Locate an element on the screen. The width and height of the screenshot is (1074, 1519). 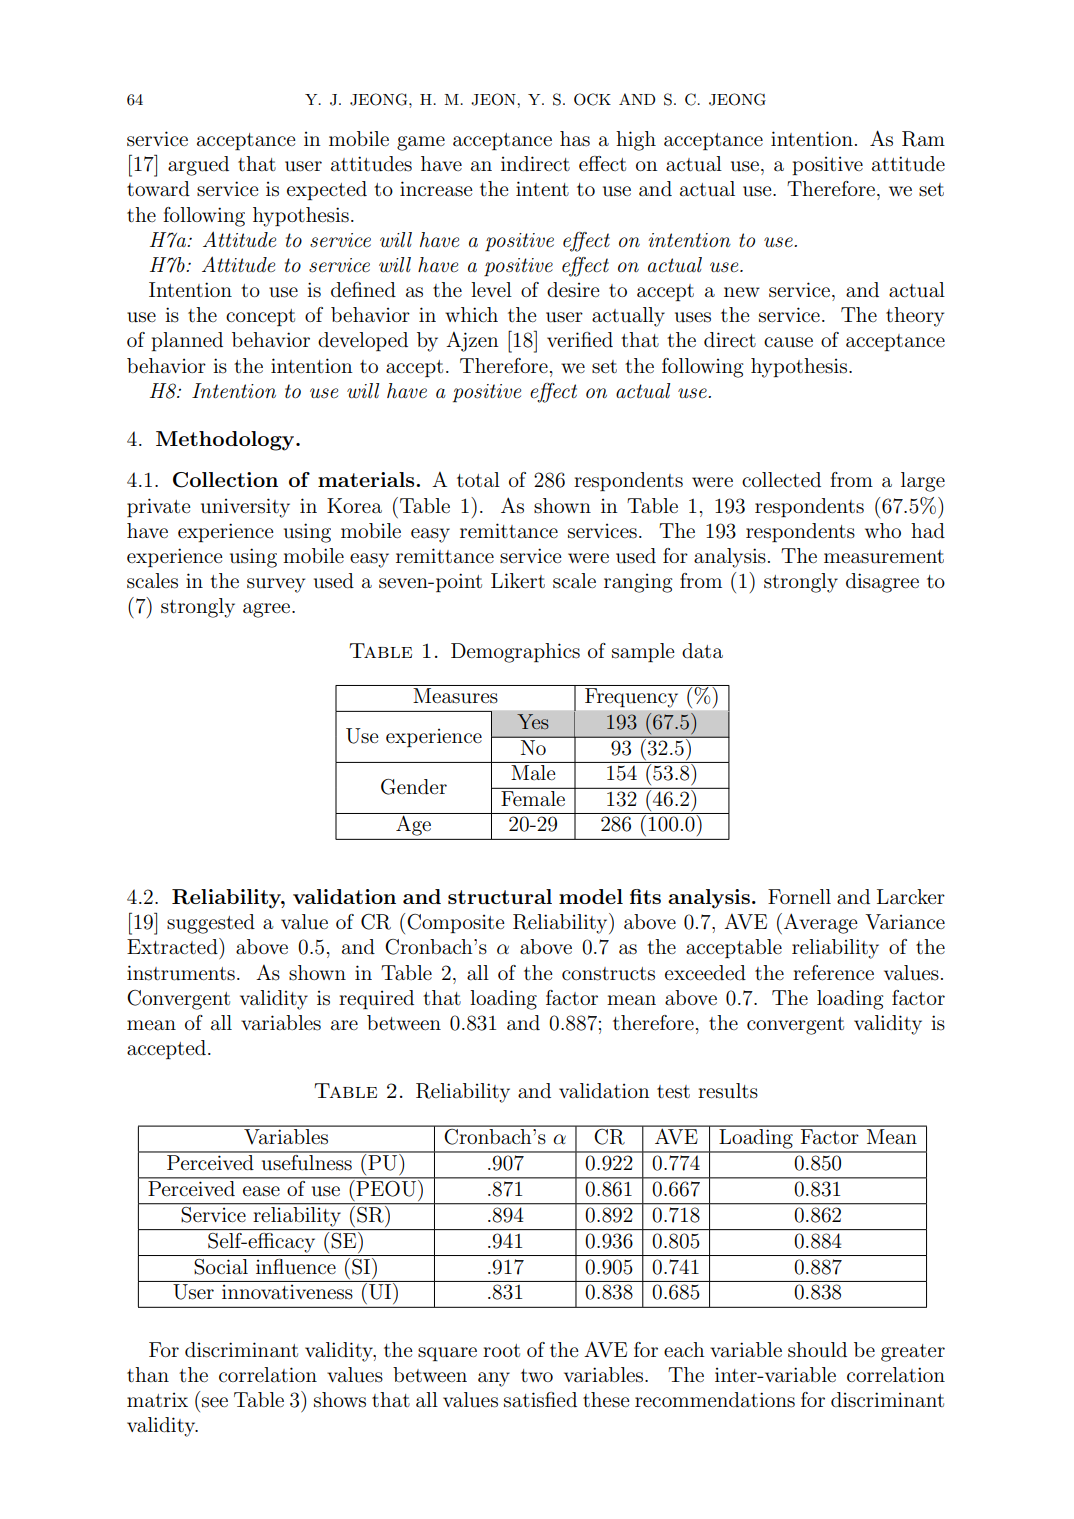
two is located at coordinates (537, 1375).
